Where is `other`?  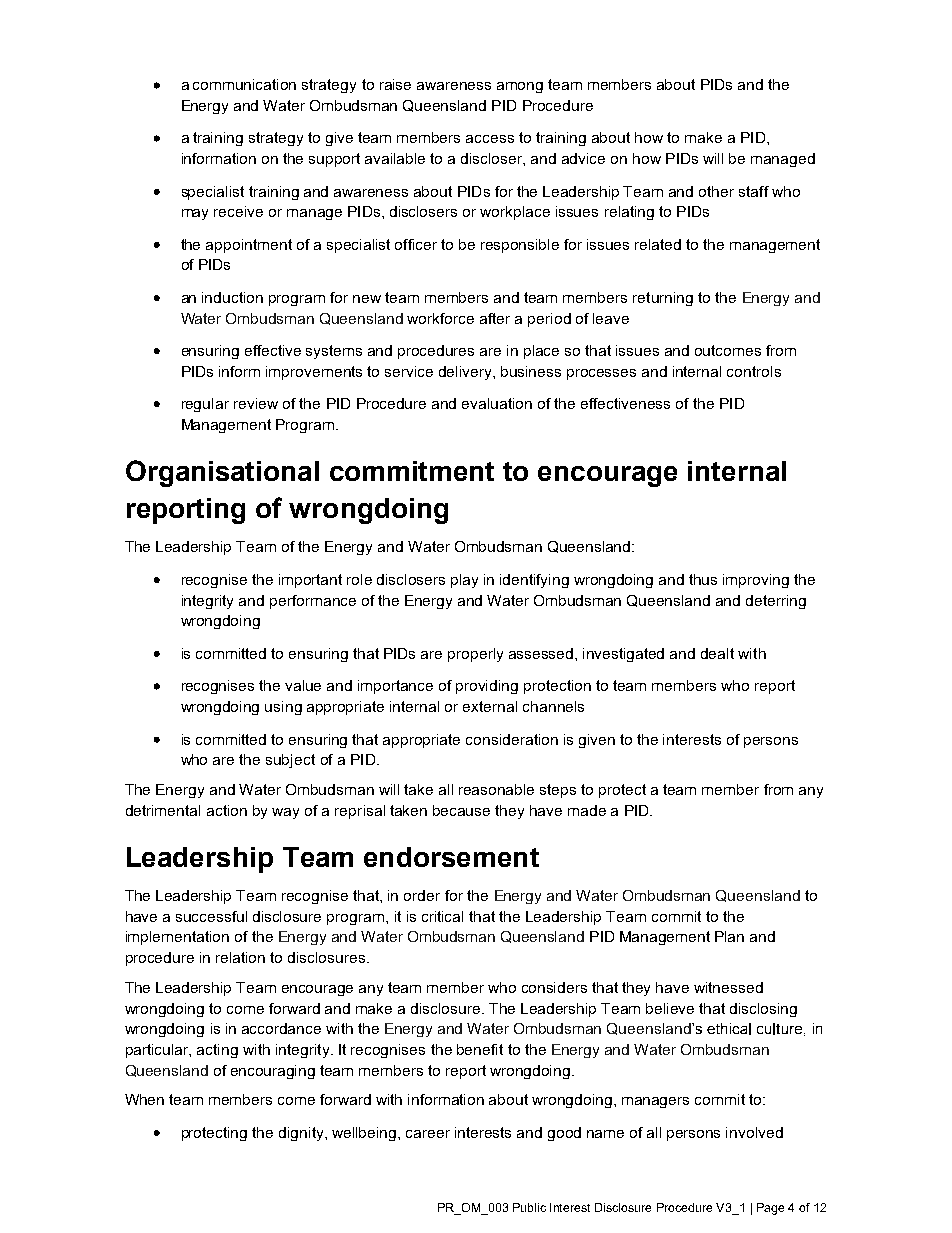
other is located at coordinates (716, 191).
